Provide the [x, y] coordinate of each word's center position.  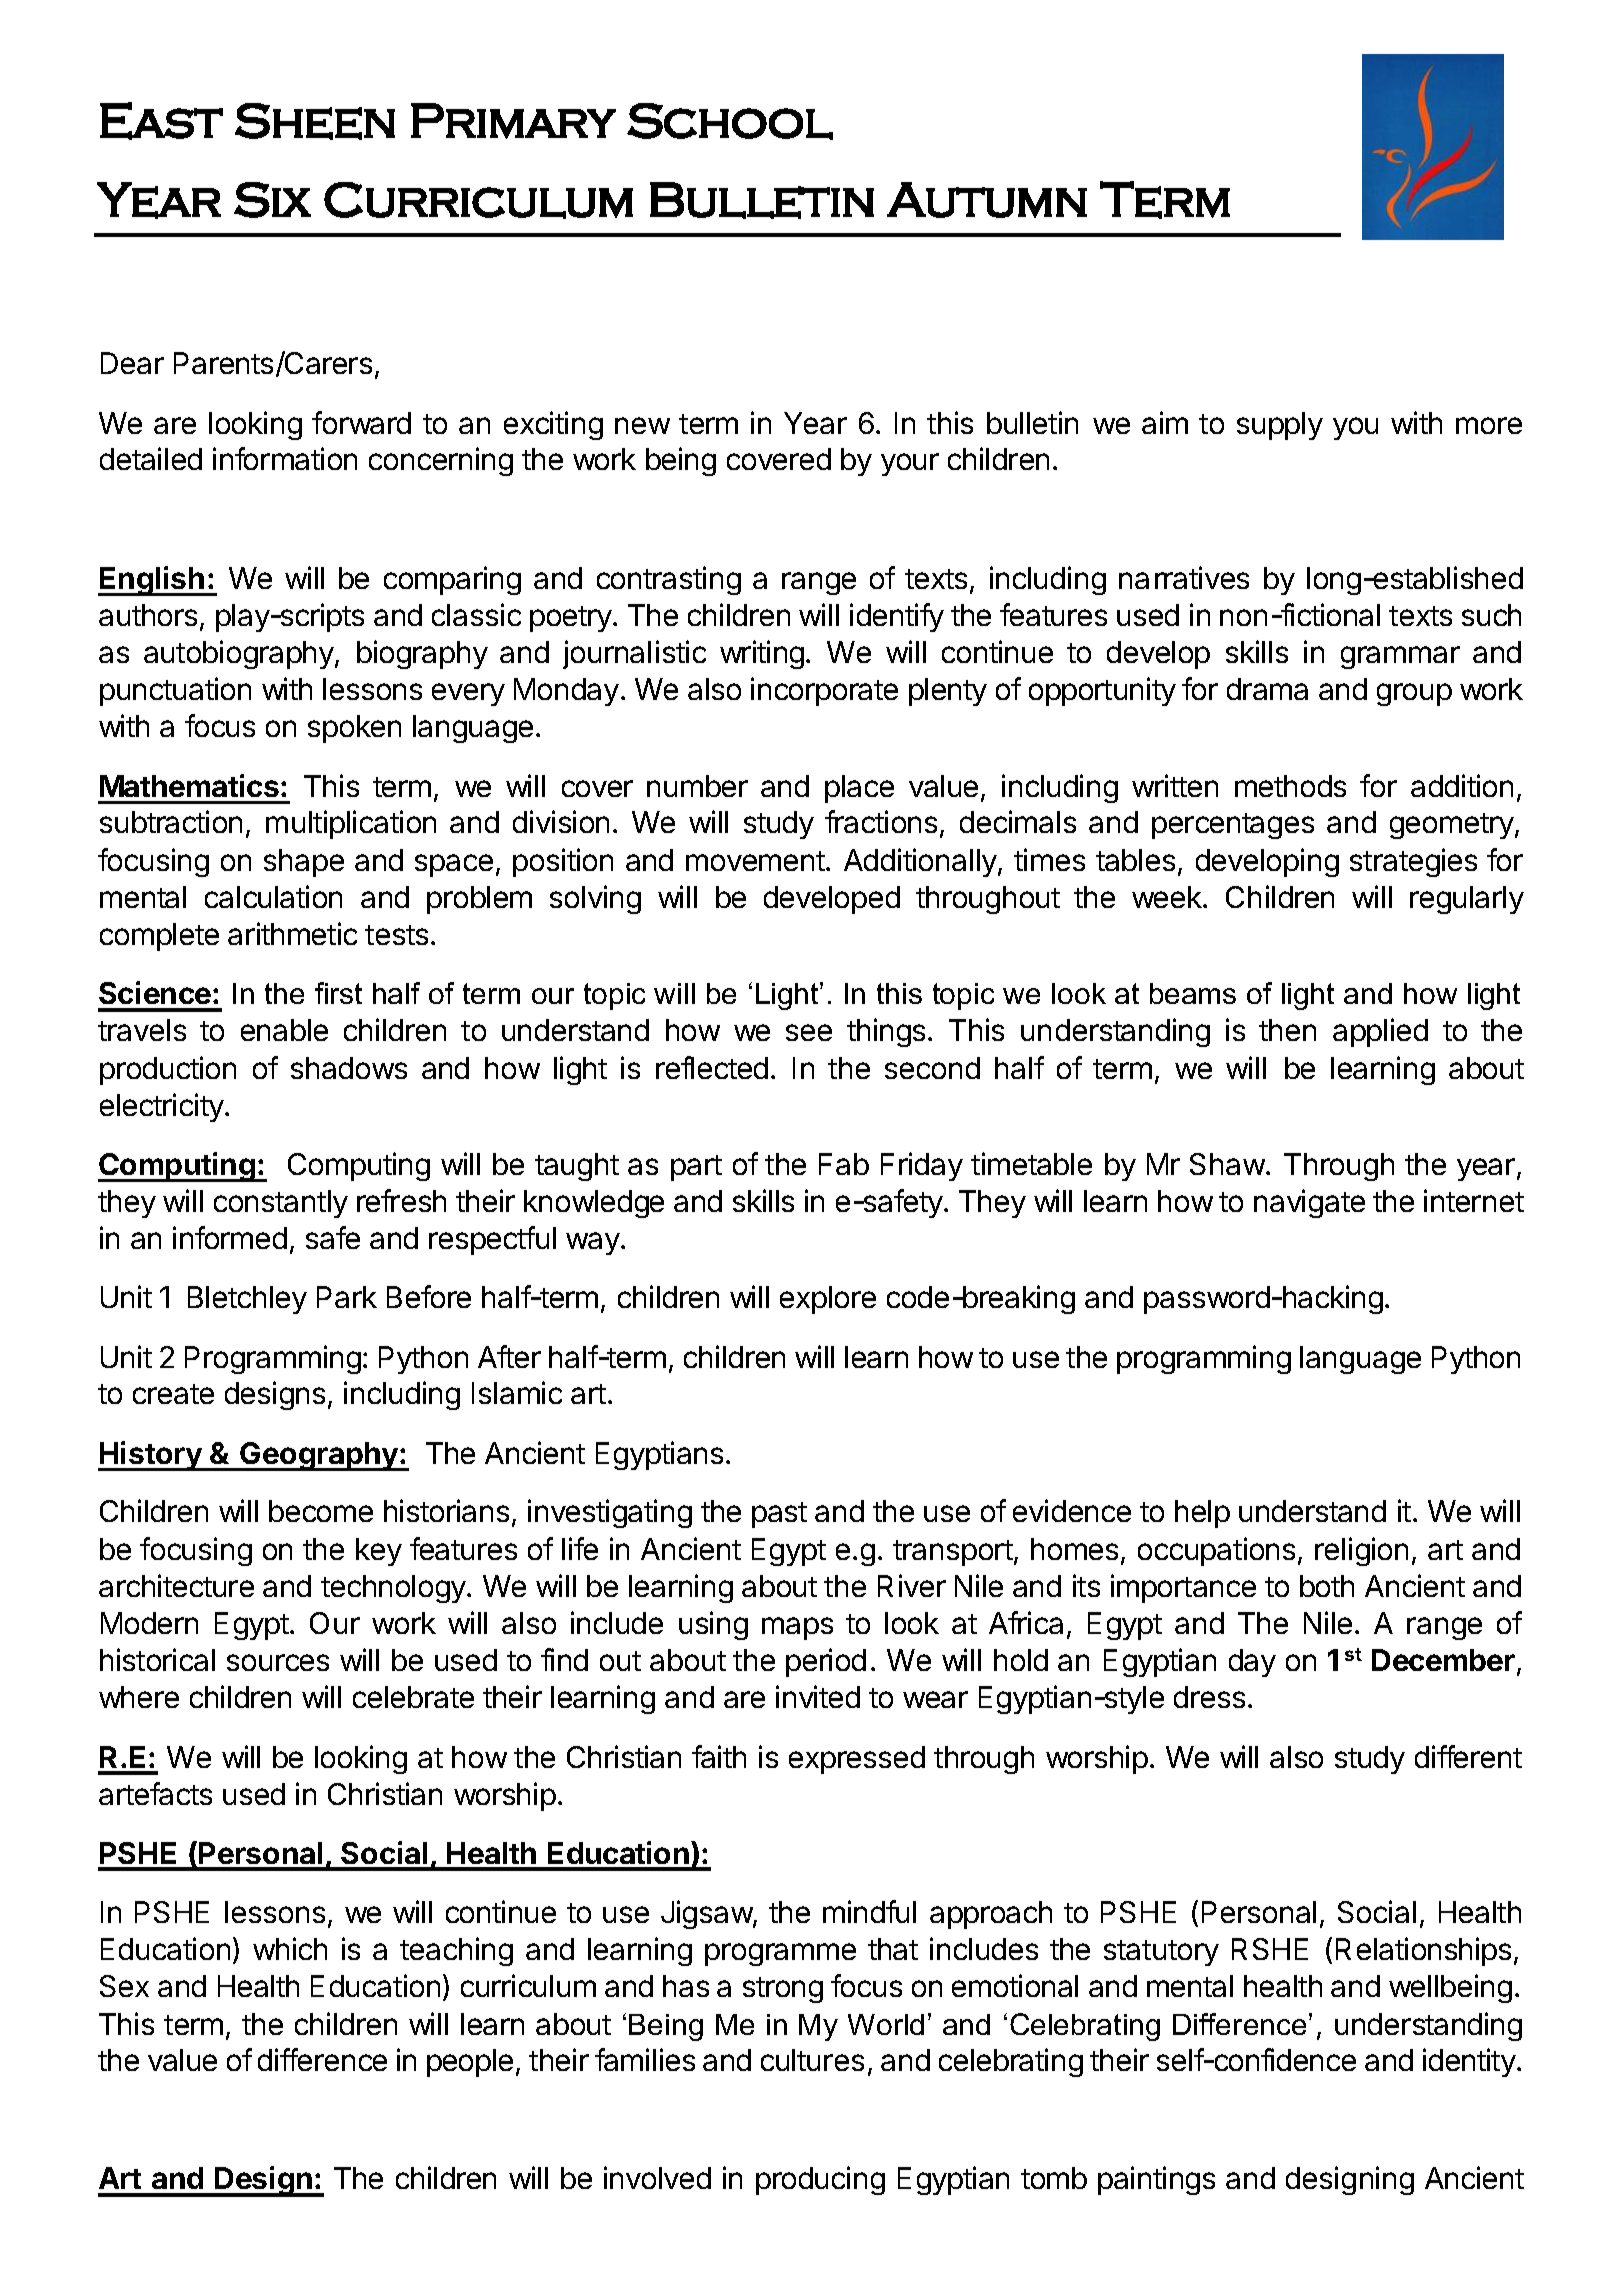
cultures [812, 2060]
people [470, 2063]
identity [1469, 2062]
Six [272, 200]
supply [1280, 426]
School [730, 121]
